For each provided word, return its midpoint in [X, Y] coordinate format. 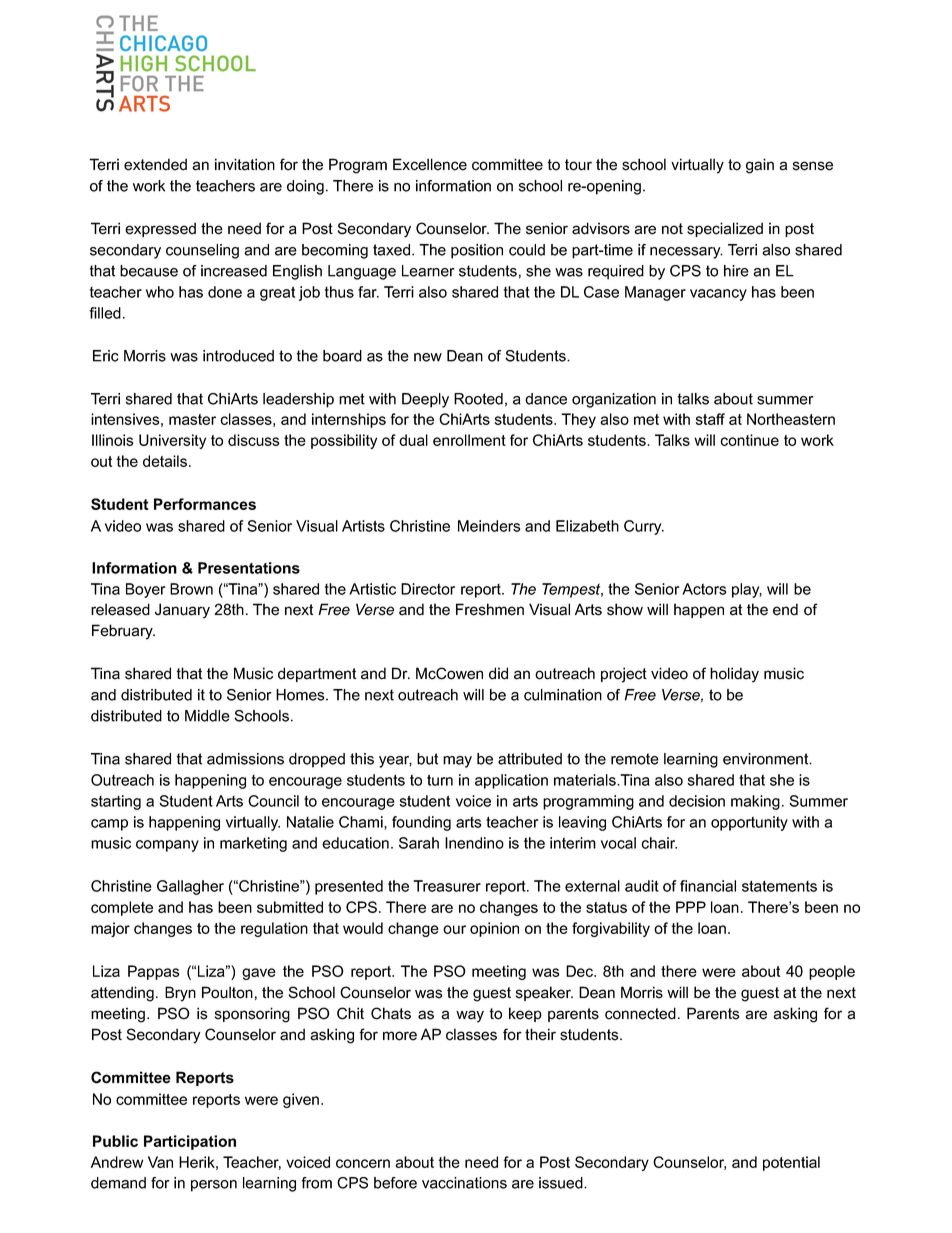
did [498, 673]
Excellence [430, 164]
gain [760, 166]
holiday [734, 675]
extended [155, 164]
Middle [207, 716]
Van [160, 1162]
